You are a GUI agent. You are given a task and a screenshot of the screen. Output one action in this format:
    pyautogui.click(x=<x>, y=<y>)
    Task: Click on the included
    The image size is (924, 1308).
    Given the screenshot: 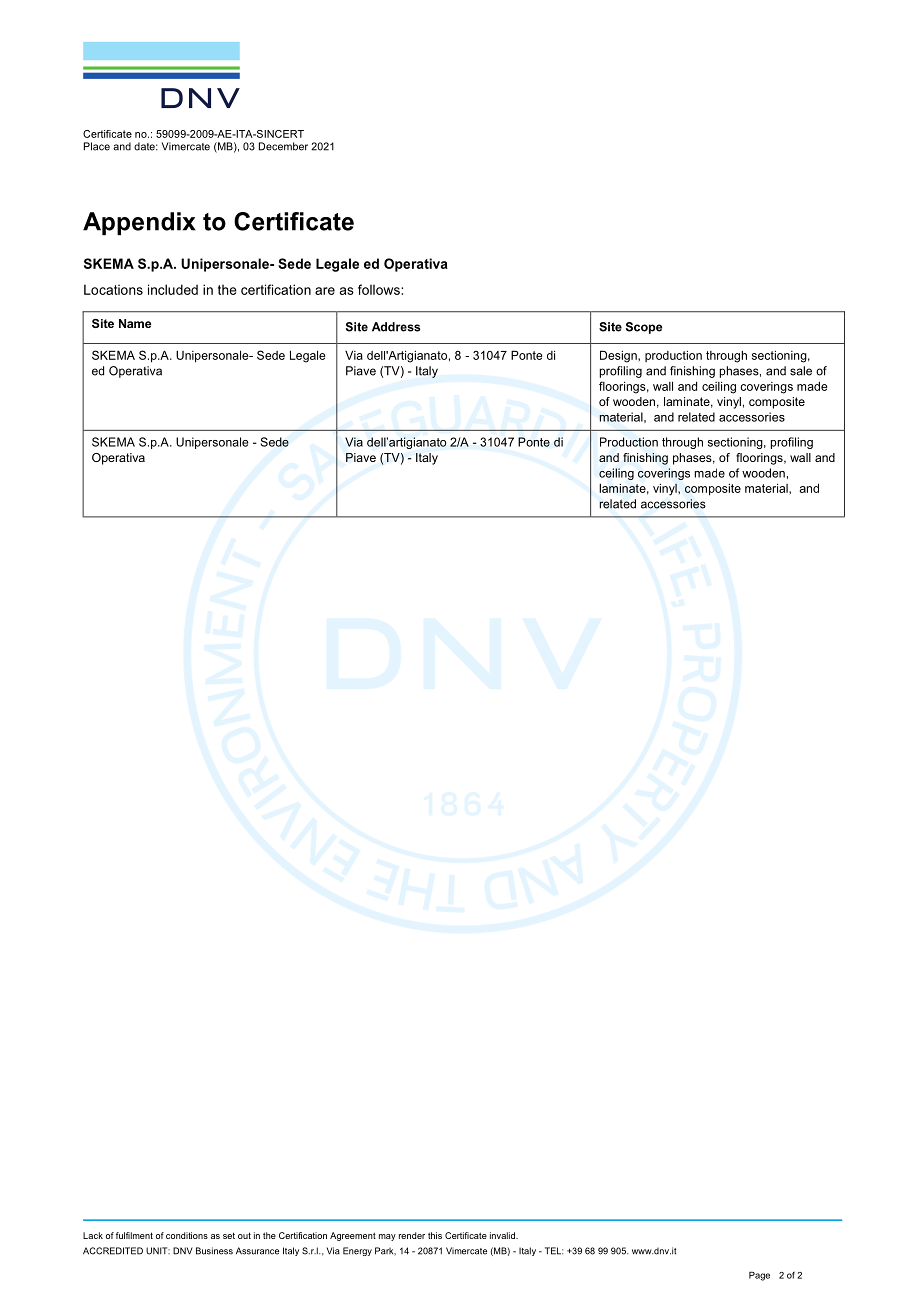 What is the action you would take?
    pyautogui.click(x=173, y=289)
